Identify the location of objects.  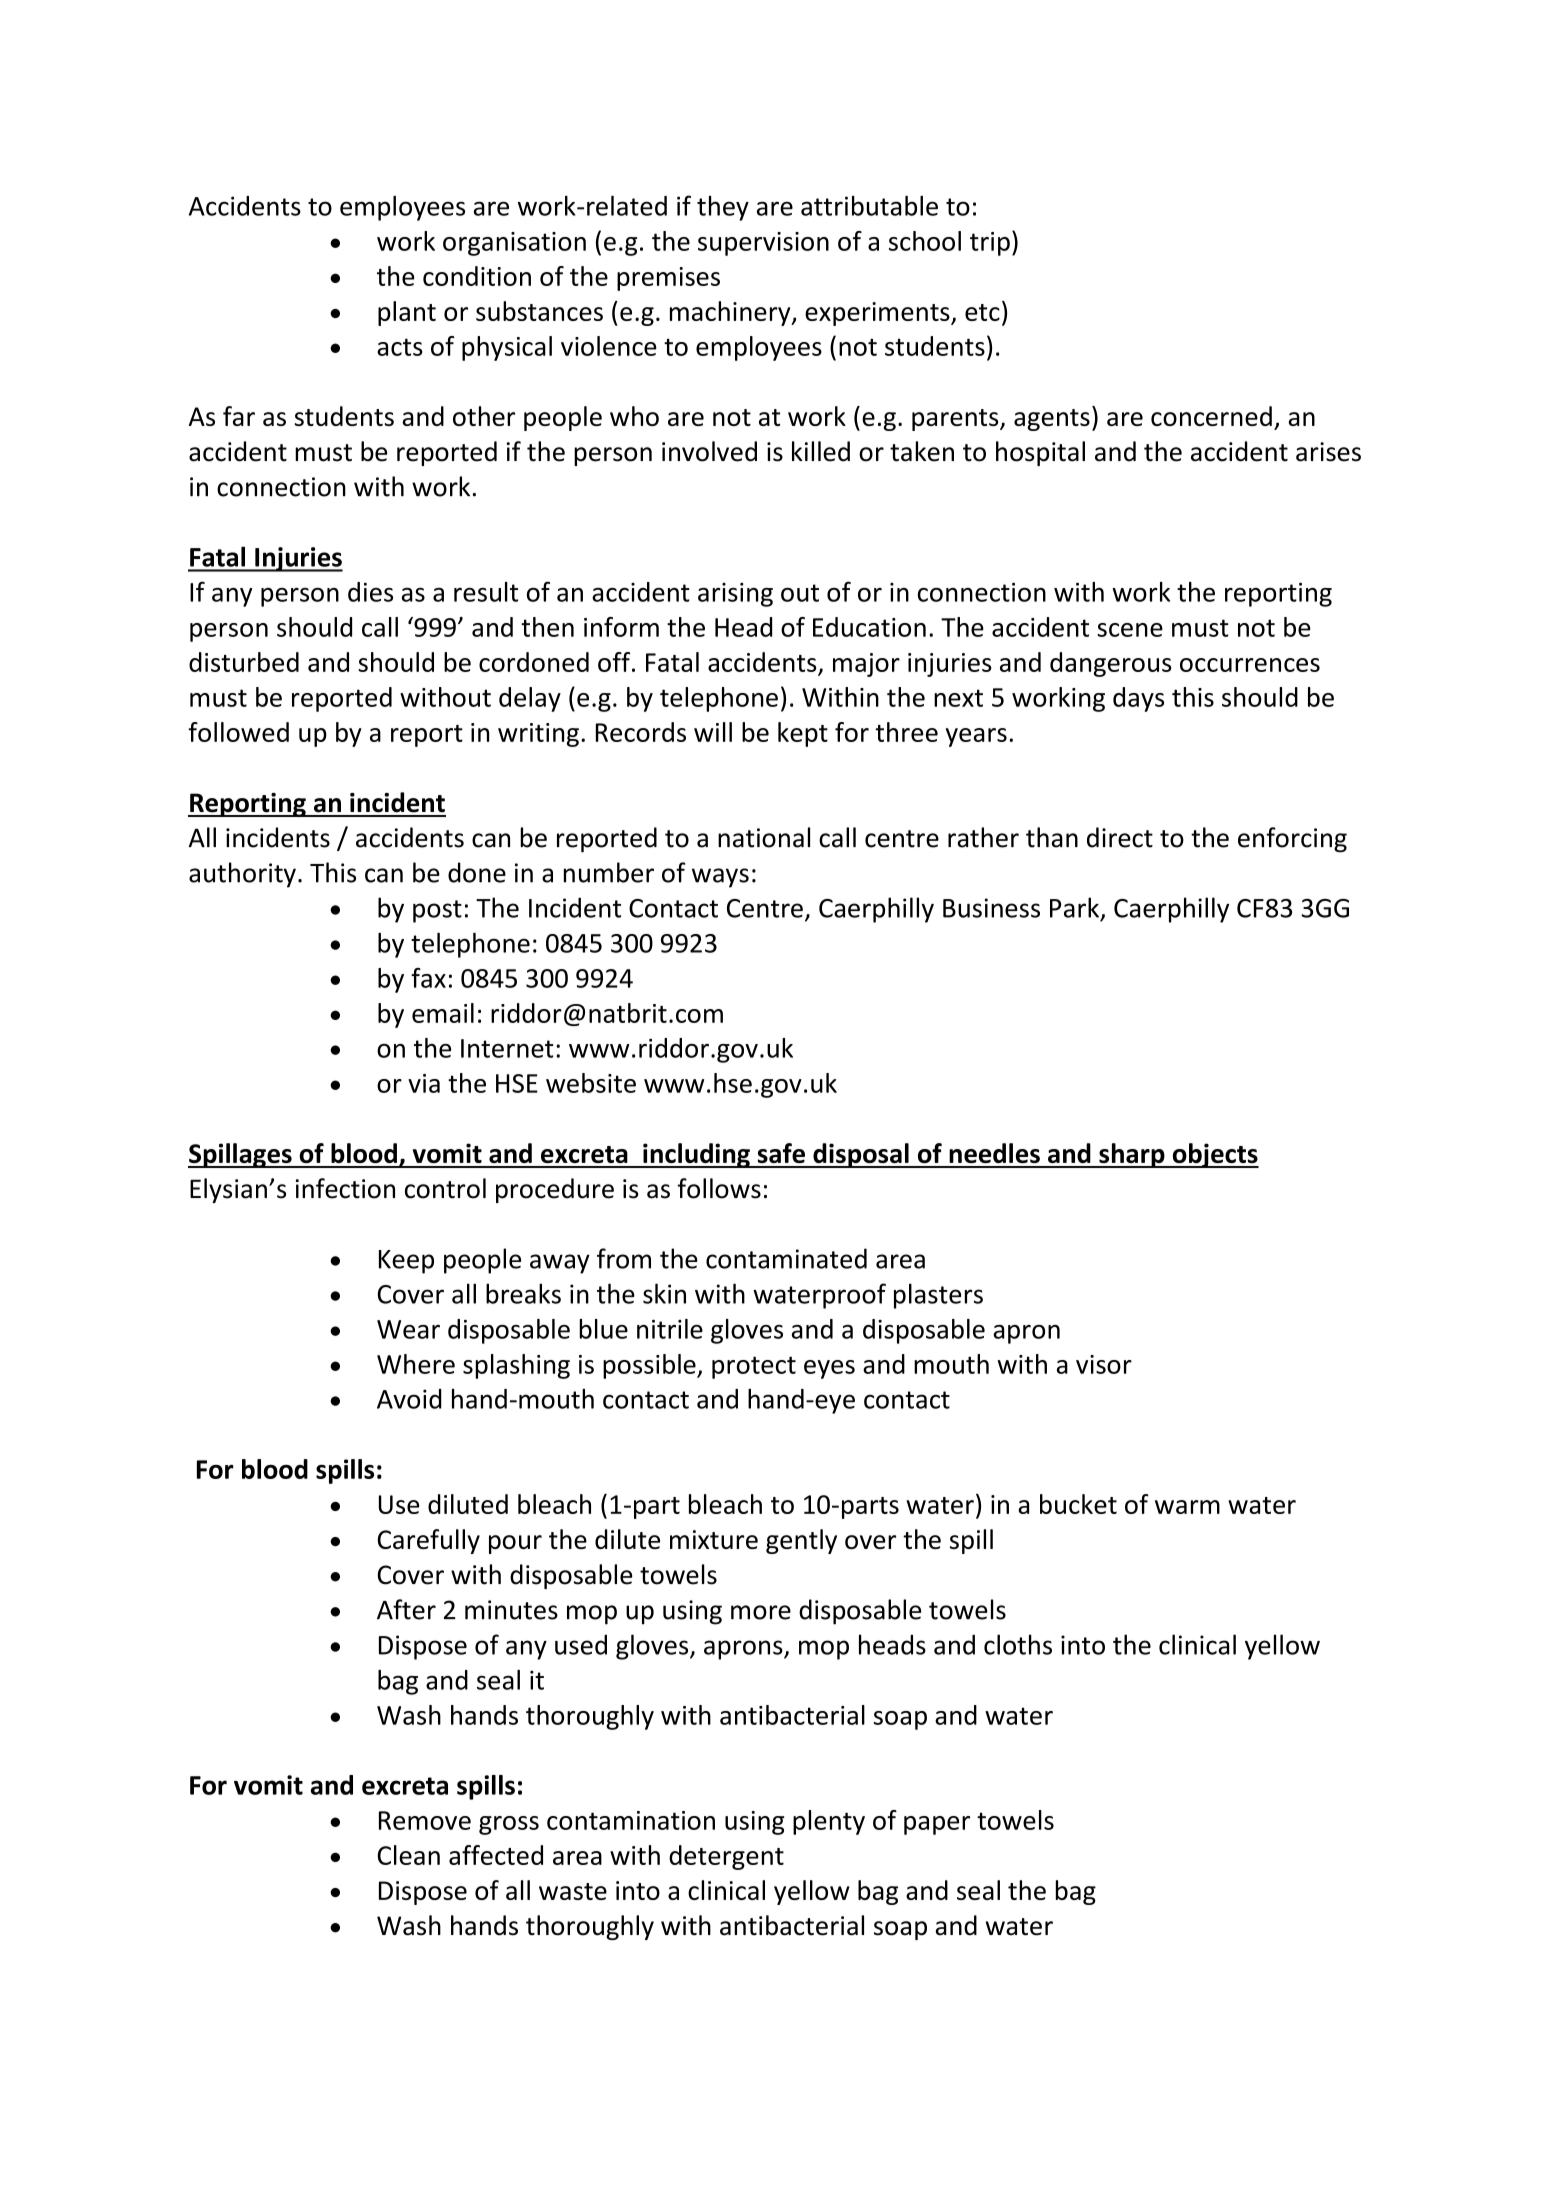
(1214, 1155).
